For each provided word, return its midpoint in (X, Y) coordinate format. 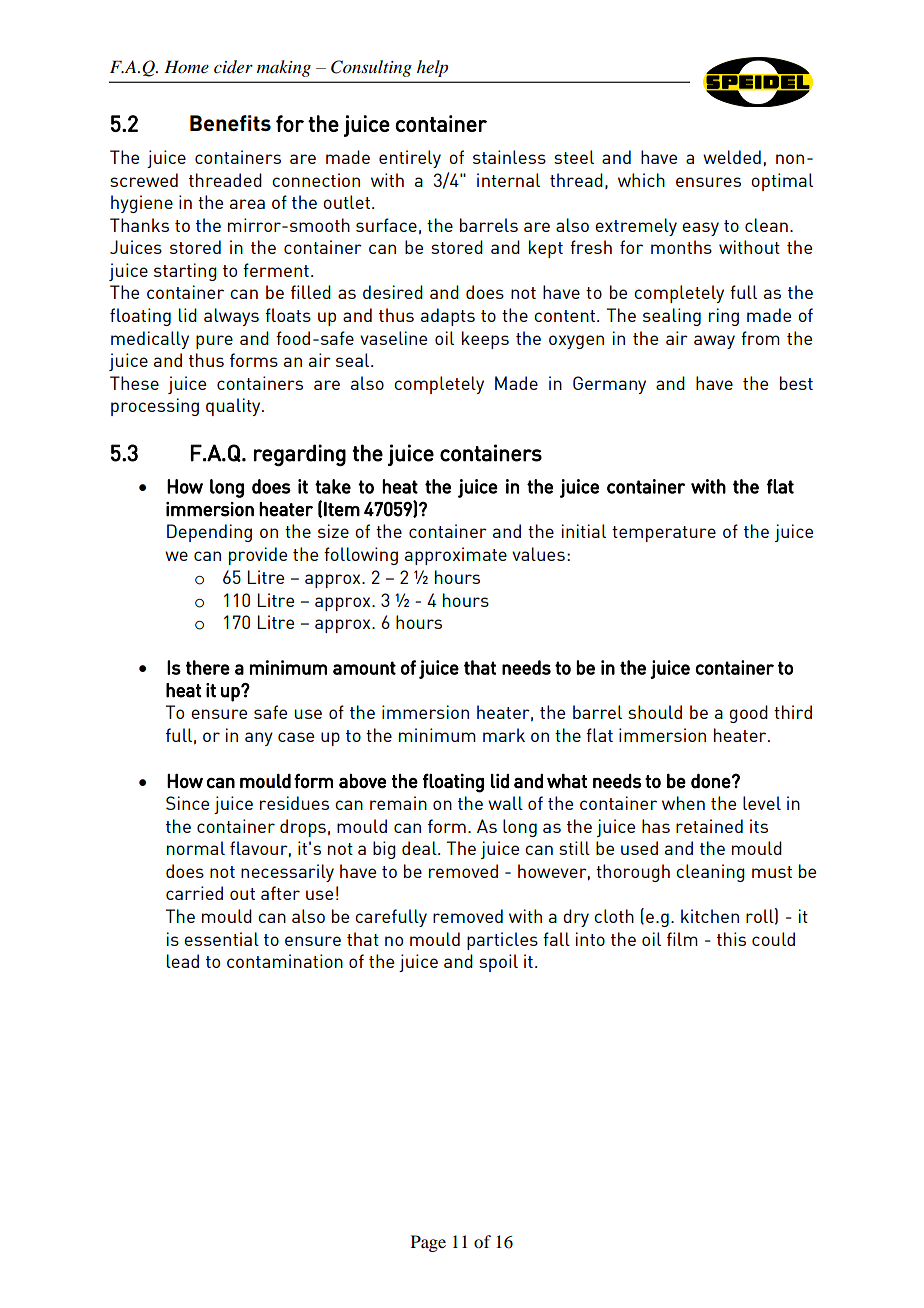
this (731, 939)
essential (221, 939)
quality (234, 407)
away (714, 342)
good (748, 714)
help (432, 68)
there (208, 667)
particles (502, 941)
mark (504, 735)
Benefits (230, 123)
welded (732, 157)
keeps (485, 340)
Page (428, 1243)
